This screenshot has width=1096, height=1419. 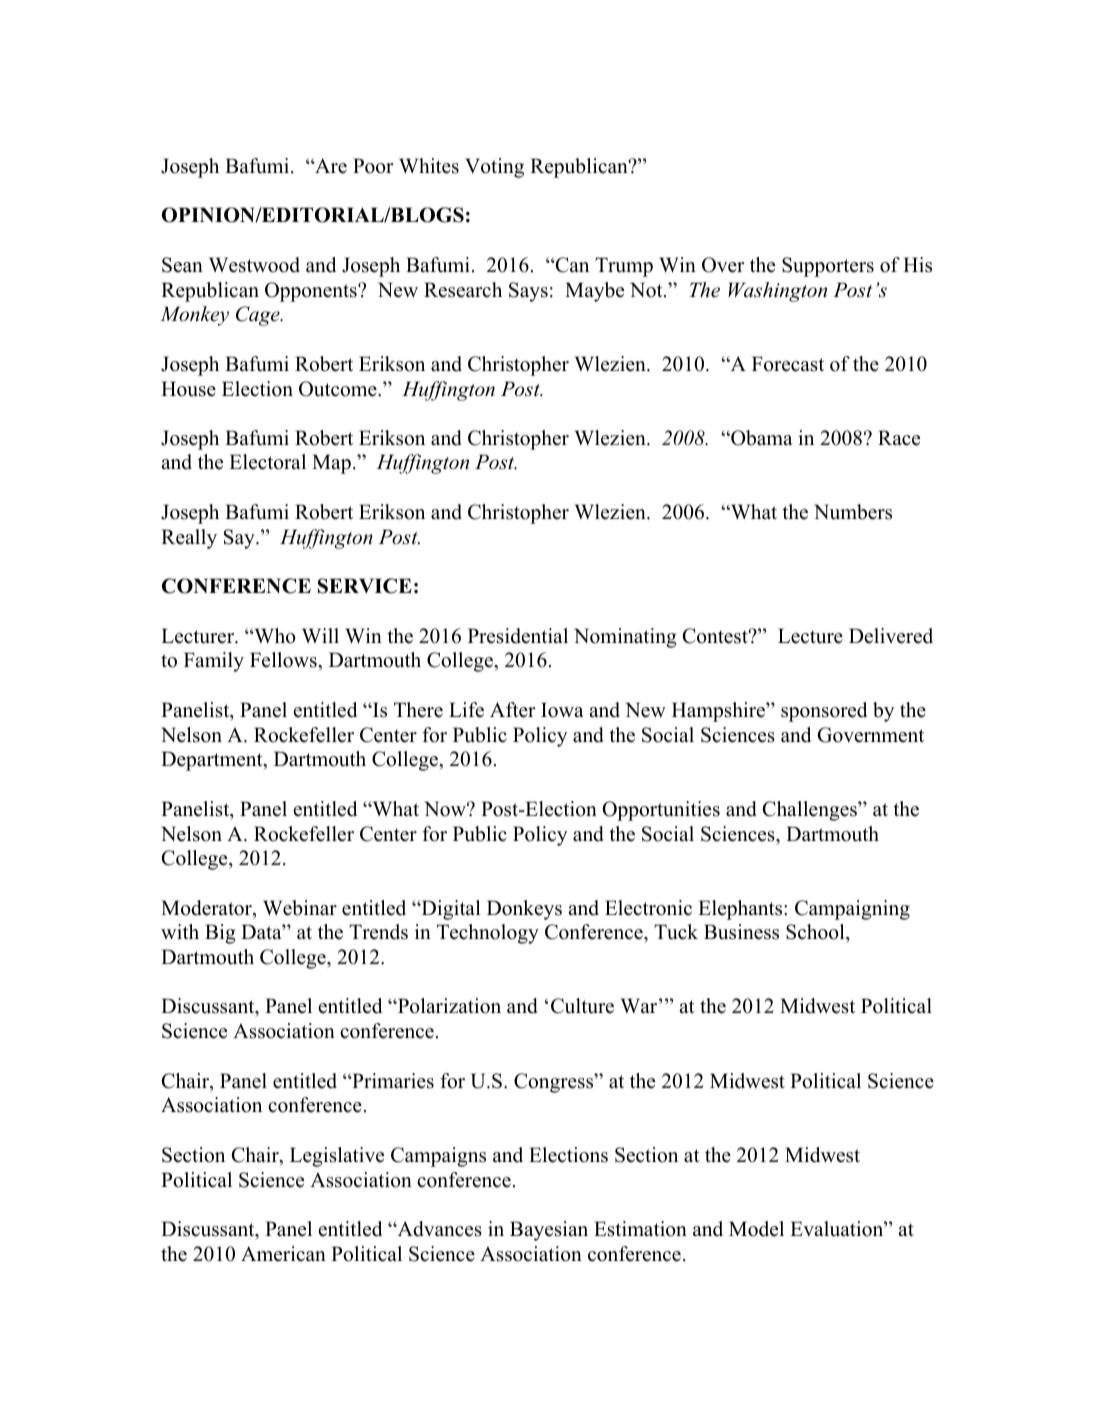 I want to click on Culture, so click(x=582, y=1006).
